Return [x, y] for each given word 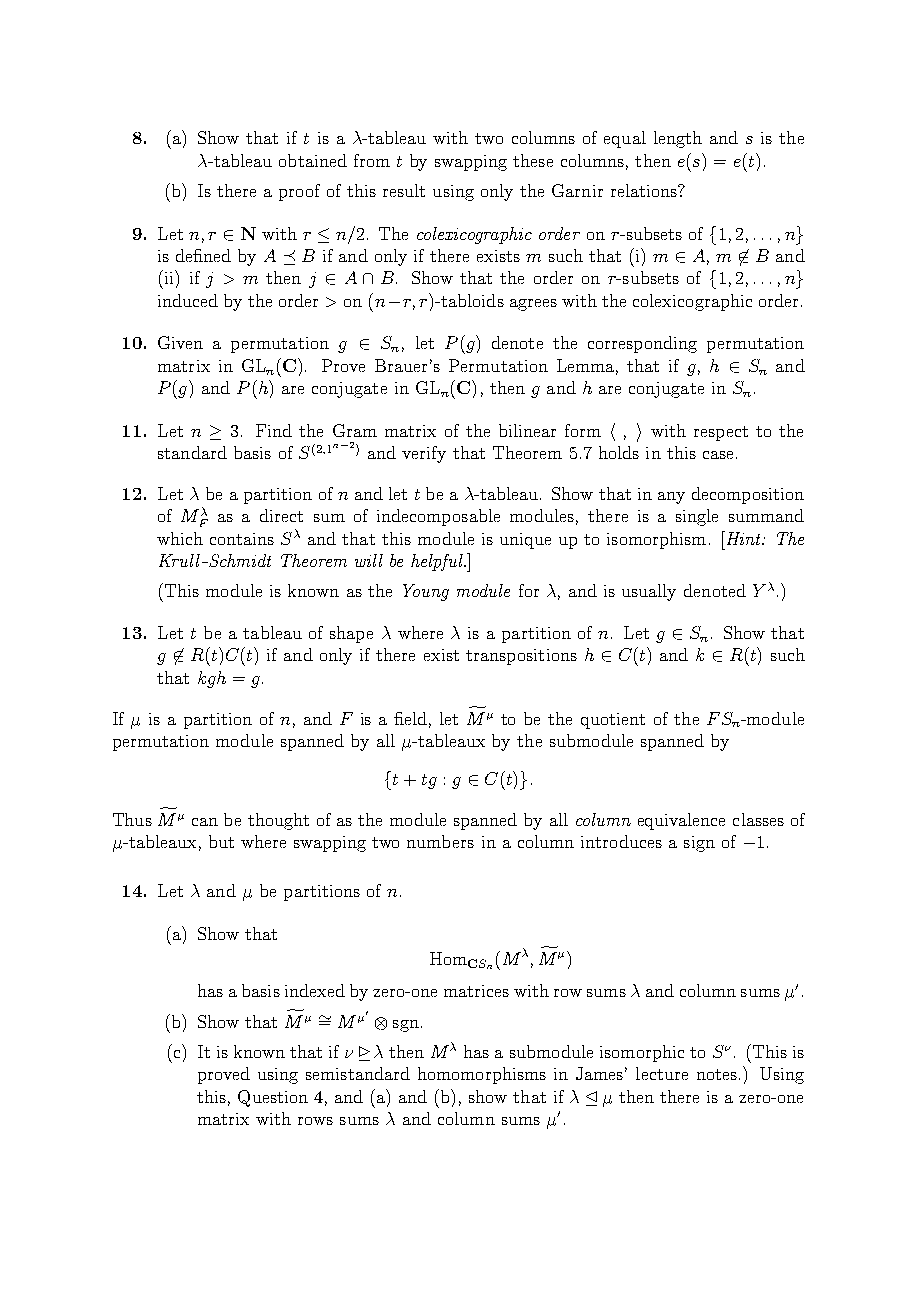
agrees [533, 305]
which [180, 538]
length [678, 139]
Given [180, 342]
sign [699, 844]
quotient [613, 721]
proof [299, 192]
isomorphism [656, 540]
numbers [440, 841]
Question [273, 1098]
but [221, 841]
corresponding [642, 344]
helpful [438, 562]
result [404, 190]
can [205, 822]
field [410, 718]
